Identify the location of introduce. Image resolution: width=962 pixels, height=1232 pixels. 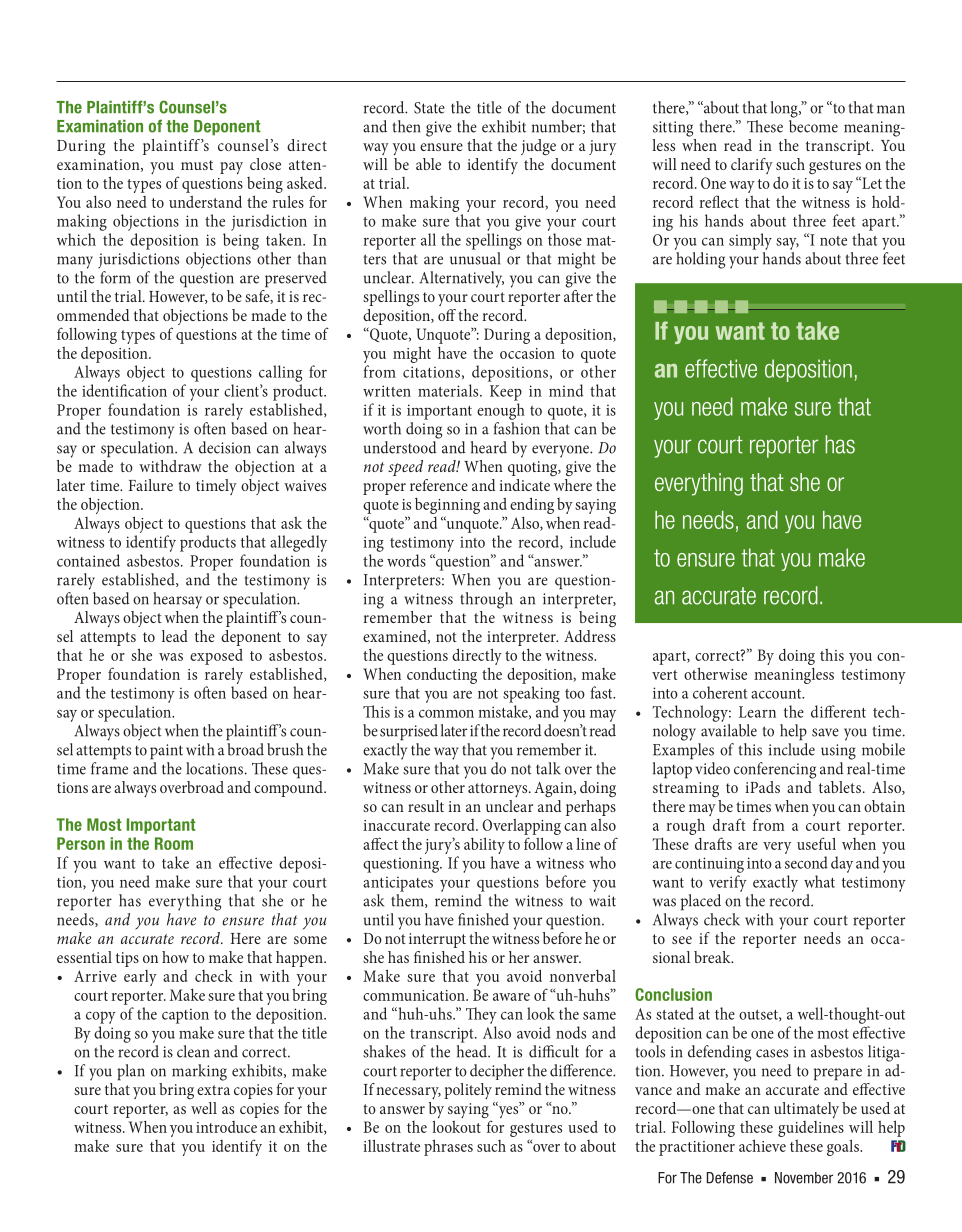
(226, 1127).
